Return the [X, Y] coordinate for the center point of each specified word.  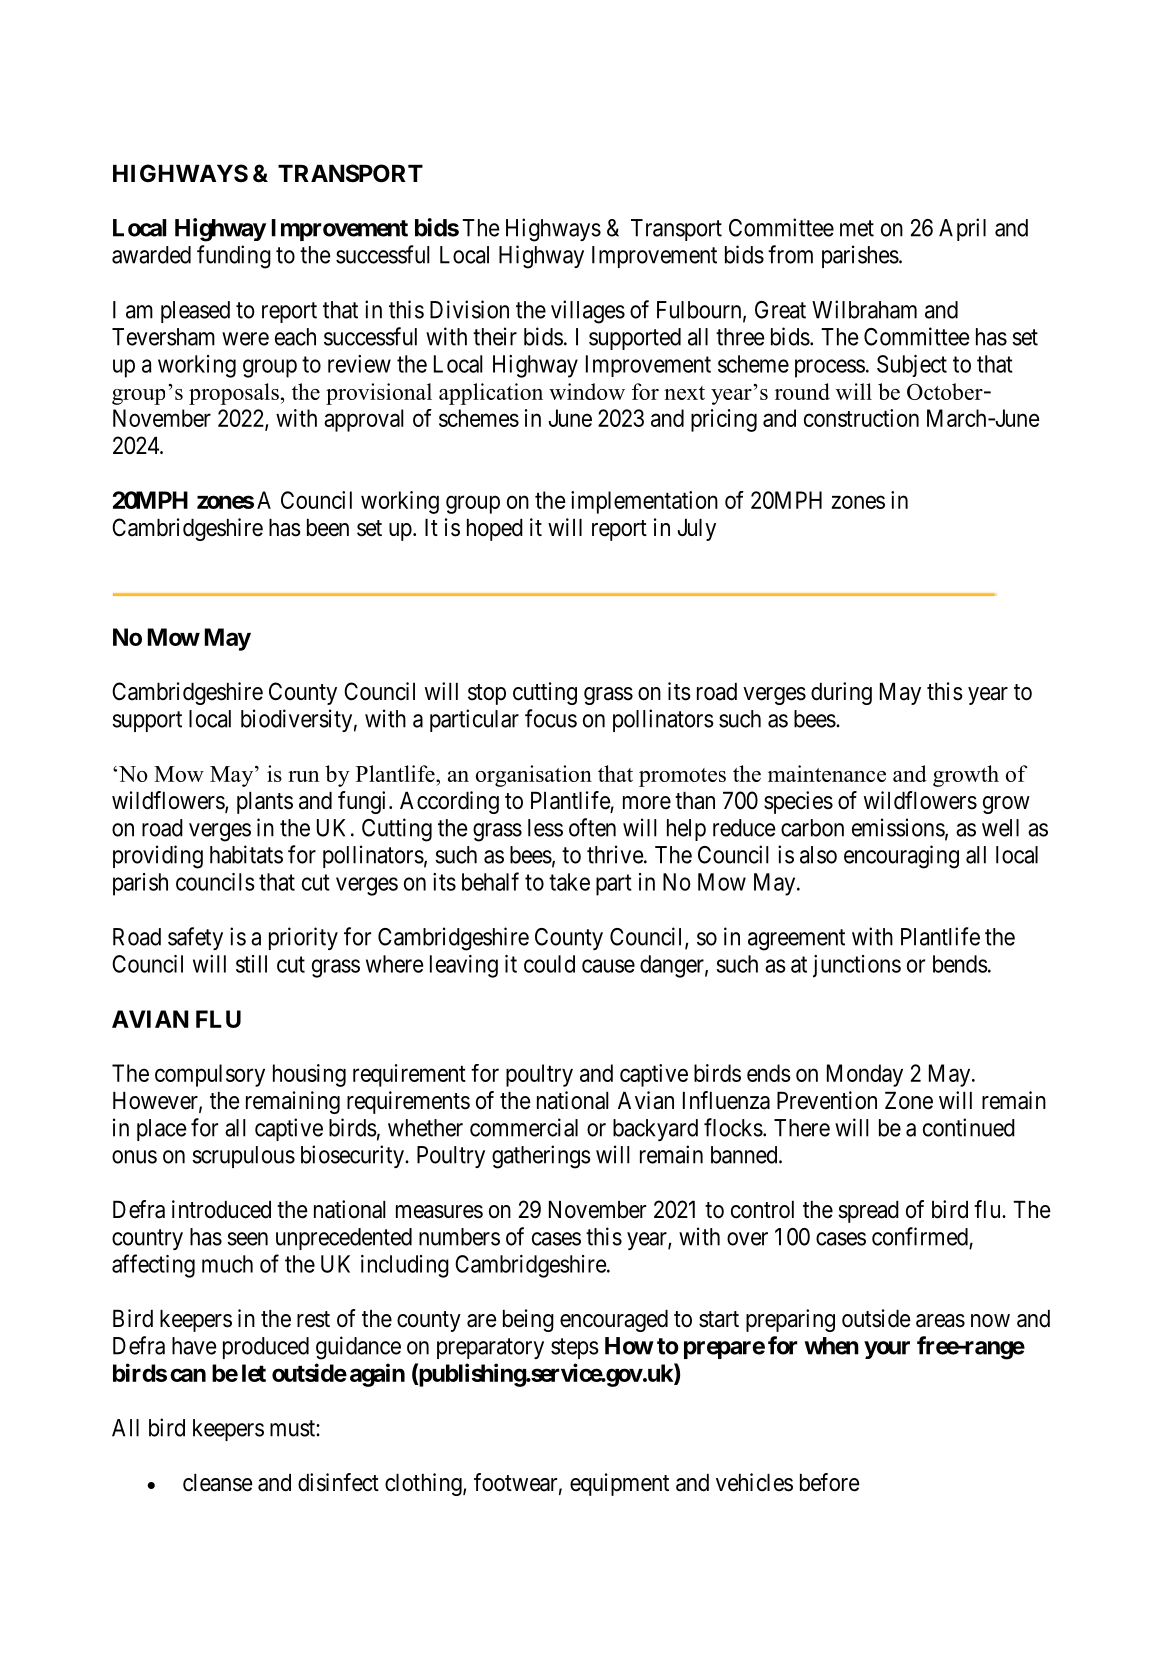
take [569, 882]
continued [969, 1127]
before [830, 1482]
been [328, 528]
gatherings [541, 1157]
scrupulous [243, 1157]
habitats [246, 854]
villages [588, 312]
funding [234, 257]
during [841, 693]
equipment [619, 1484]
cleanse [218, 1483]
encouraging [901, 857]
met [857, 228]
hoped [495, 530]
